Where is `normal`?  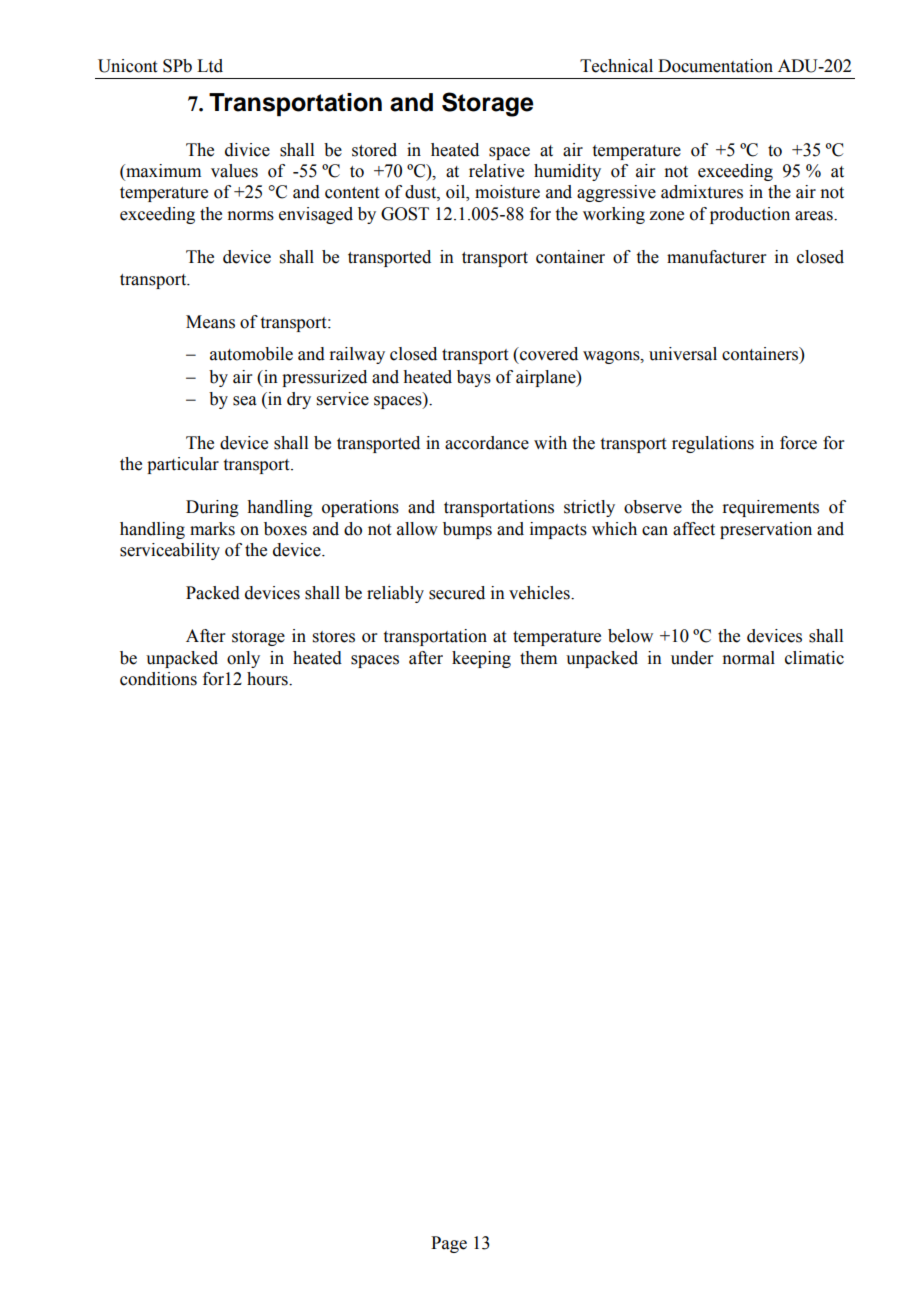
normal is located at coordinates (748, 658).
